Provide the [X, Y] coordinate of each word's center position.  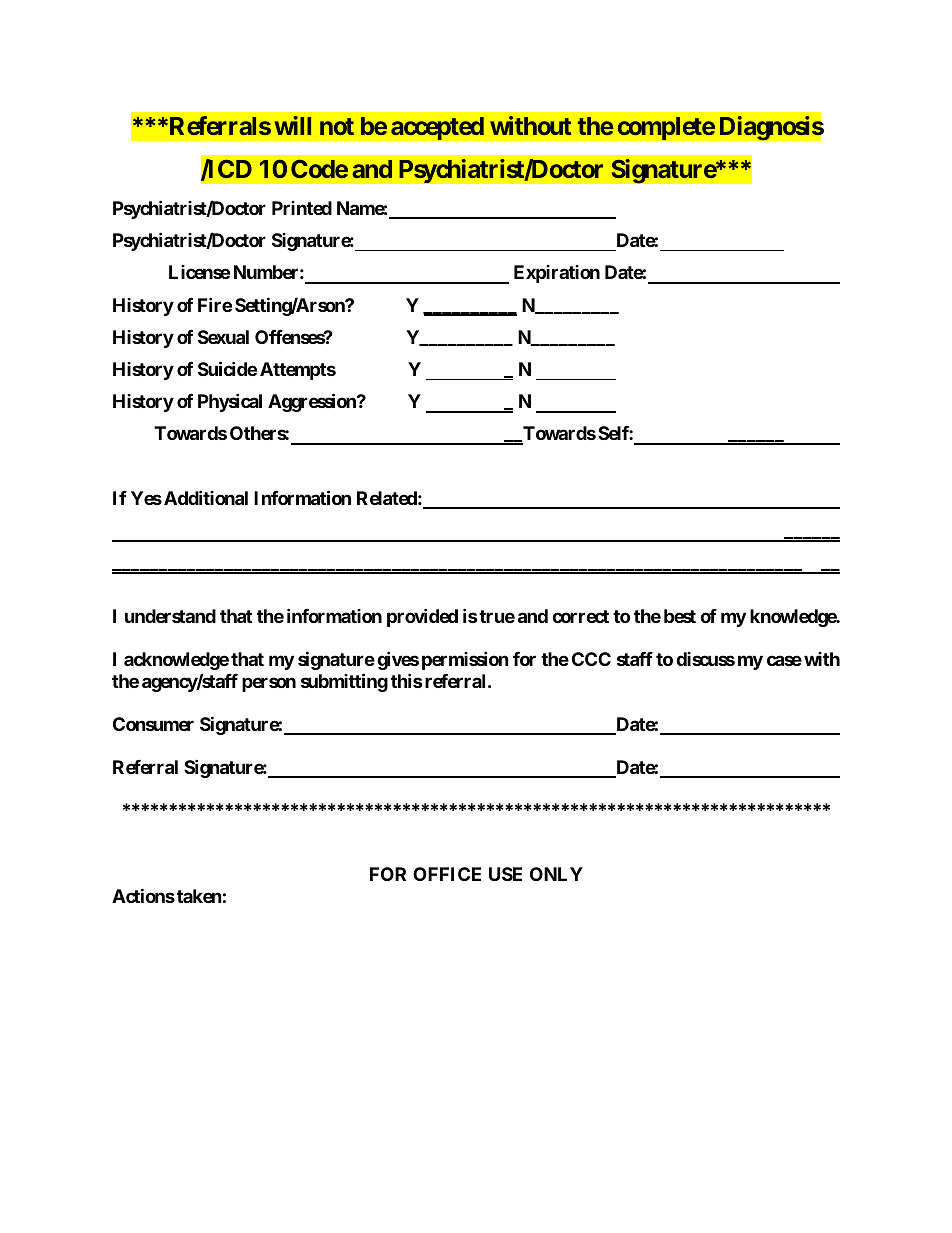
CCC [591, 659]
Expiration [557, 274]
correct [580, 616]
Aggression [313, 402]
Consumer [153, 724]
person [269, 684]
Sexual [223, 337]
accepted [437, 128]
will [292, 125]
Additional [206, 497]
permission [465, 660]
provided [422, 617]
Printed [302, 208]
